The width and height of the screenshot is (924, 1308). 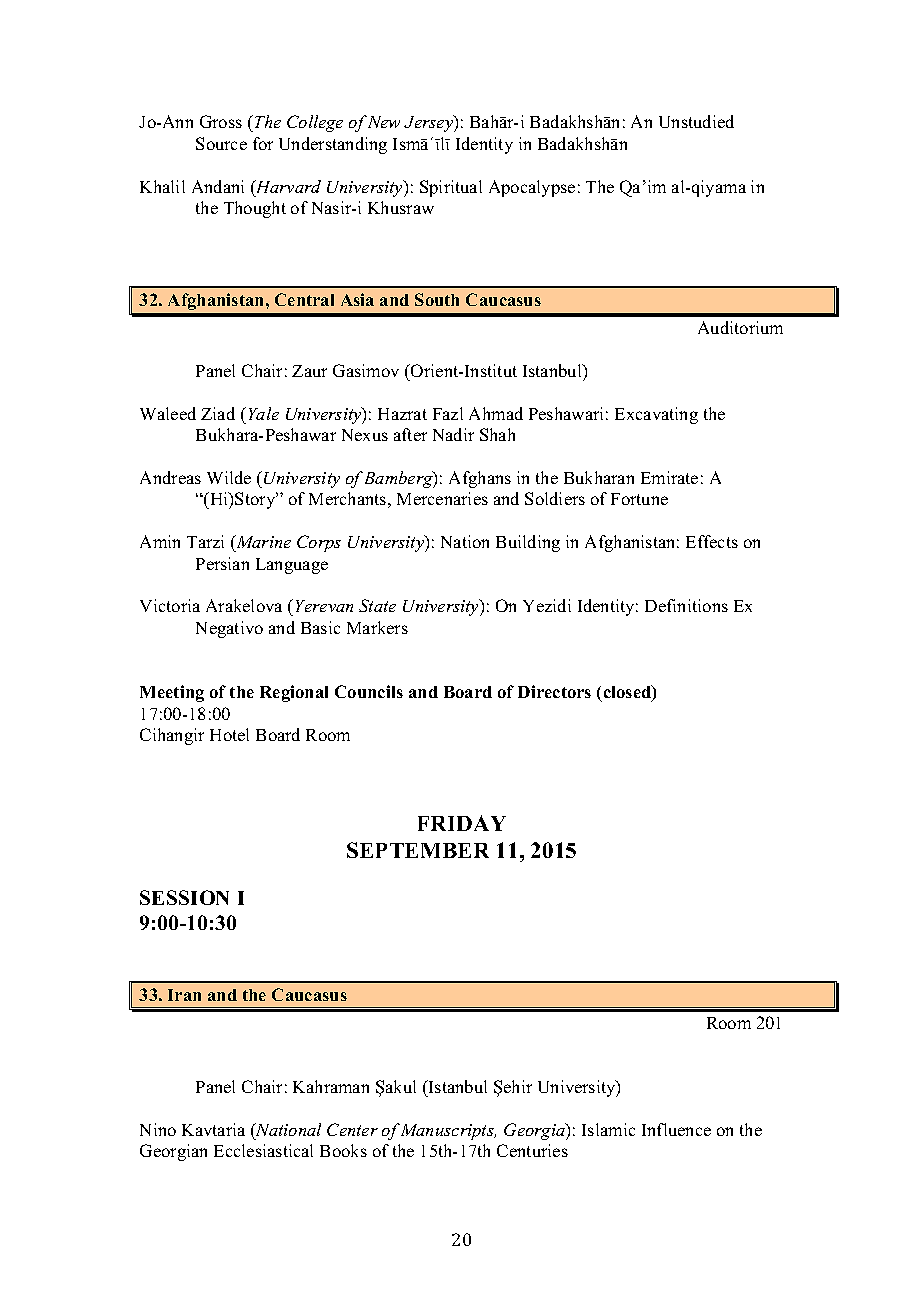 I want to click on Influence, so click(x=676, y=1129).
